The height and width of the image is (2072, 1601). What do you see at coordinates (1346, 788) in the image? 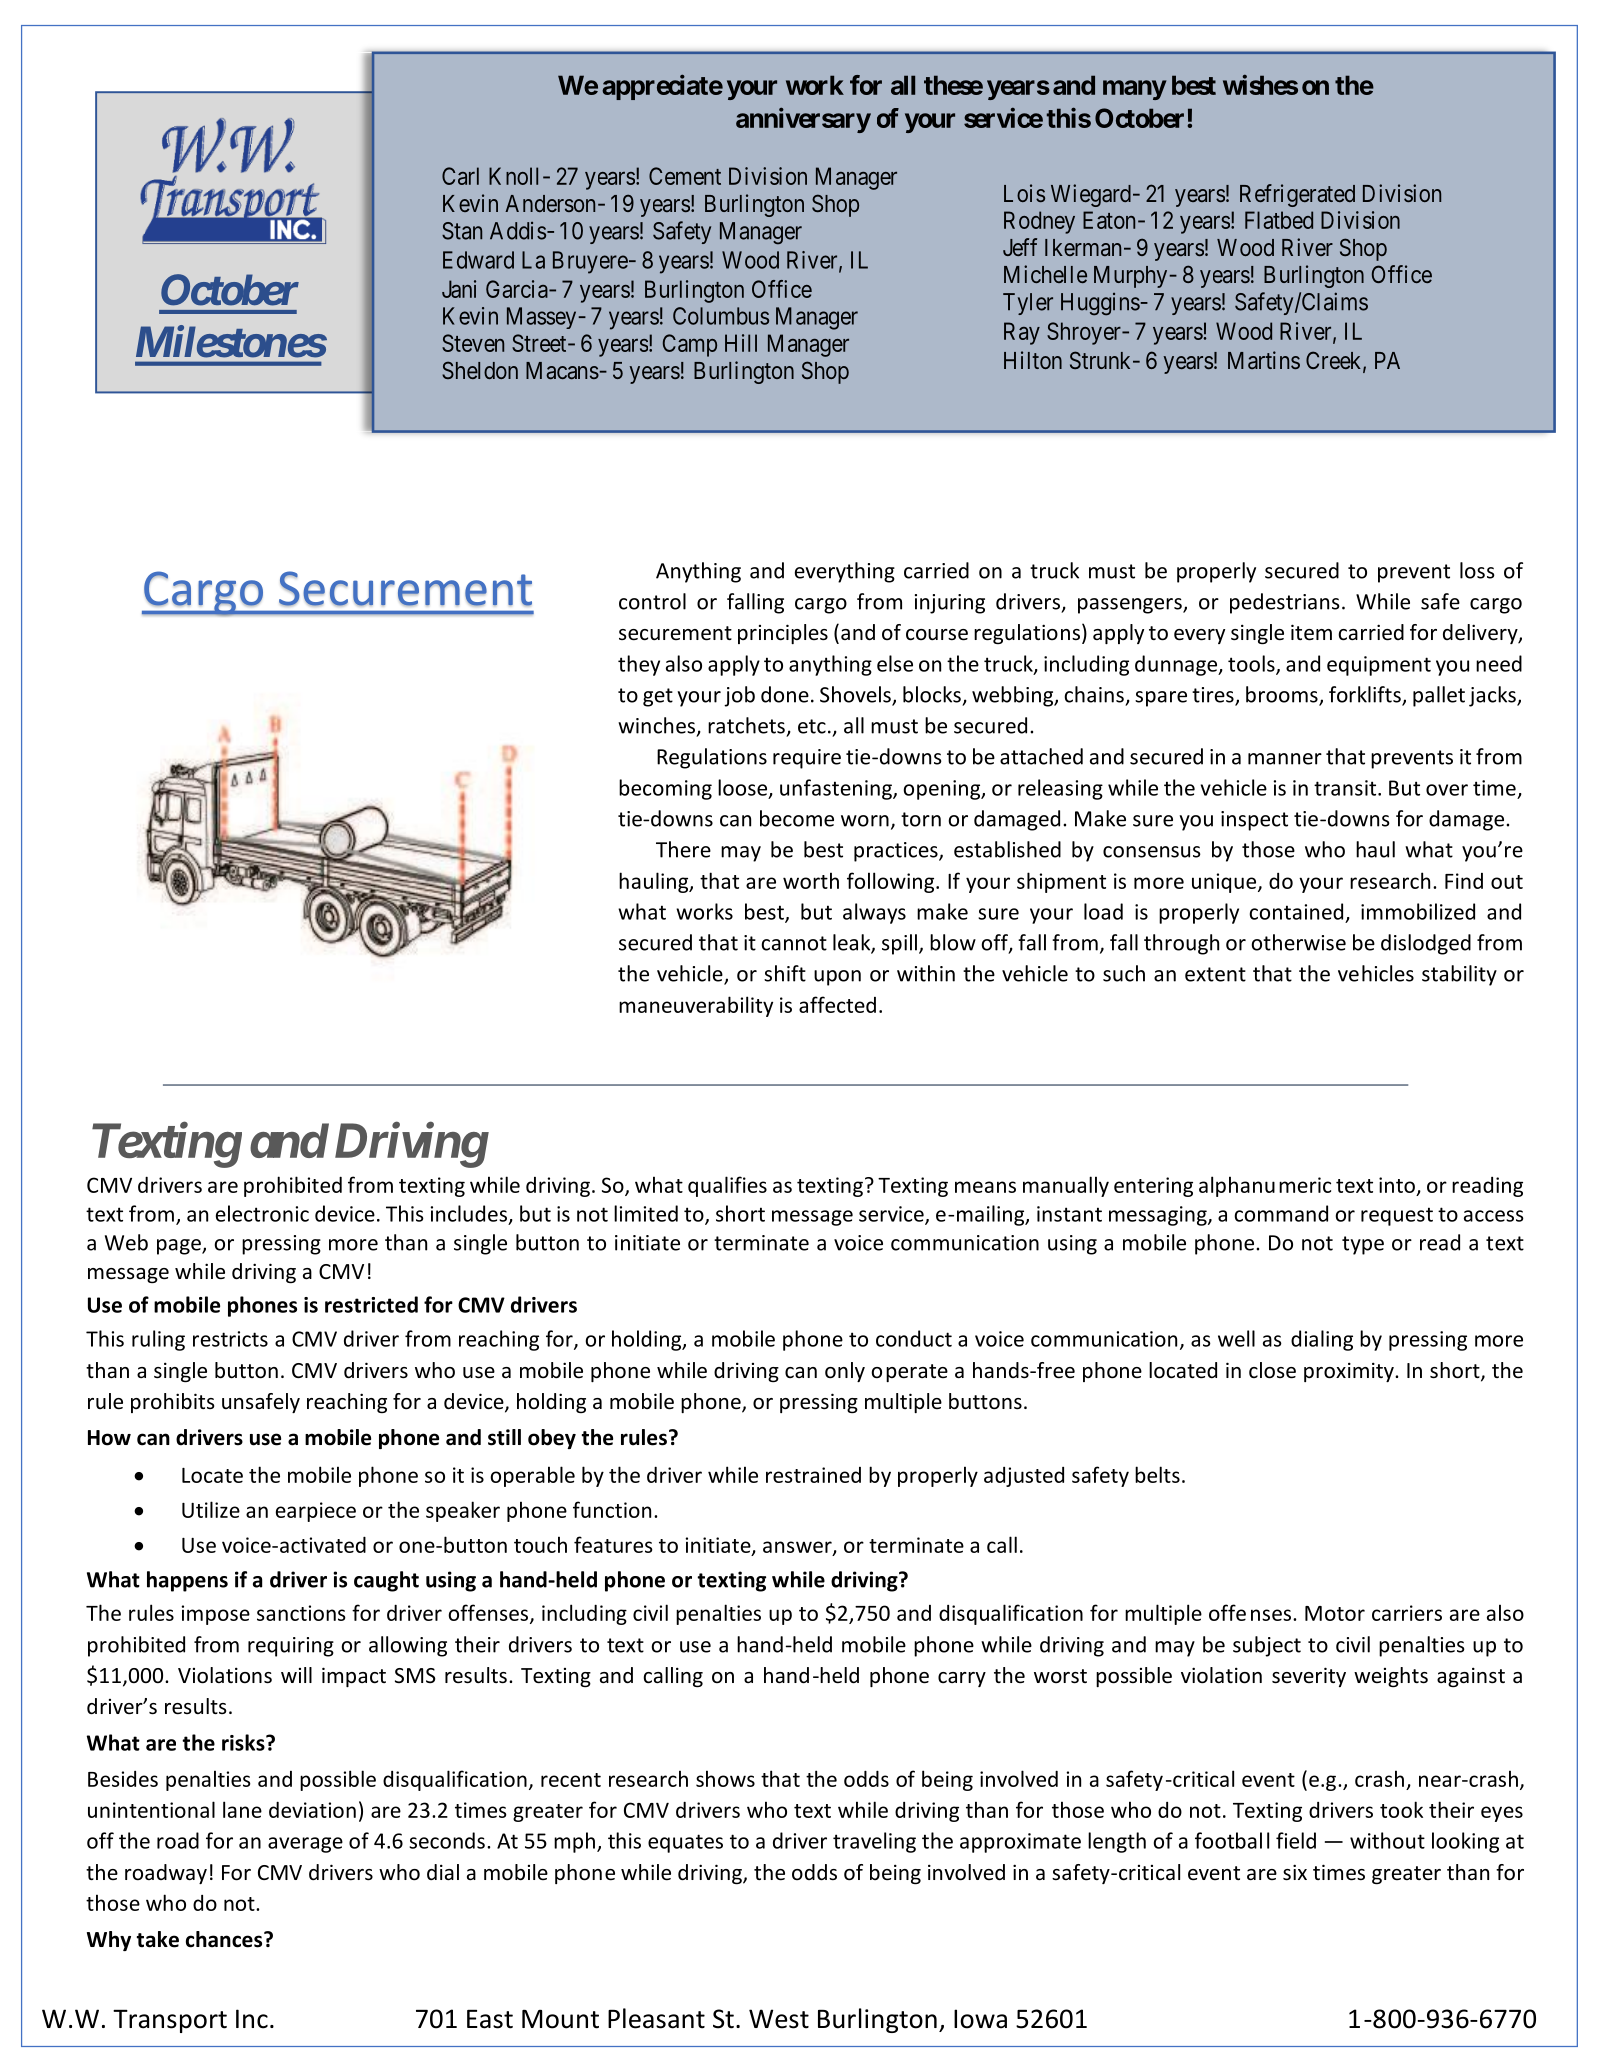
I see `transit` at bounding box center [1346, 788].
